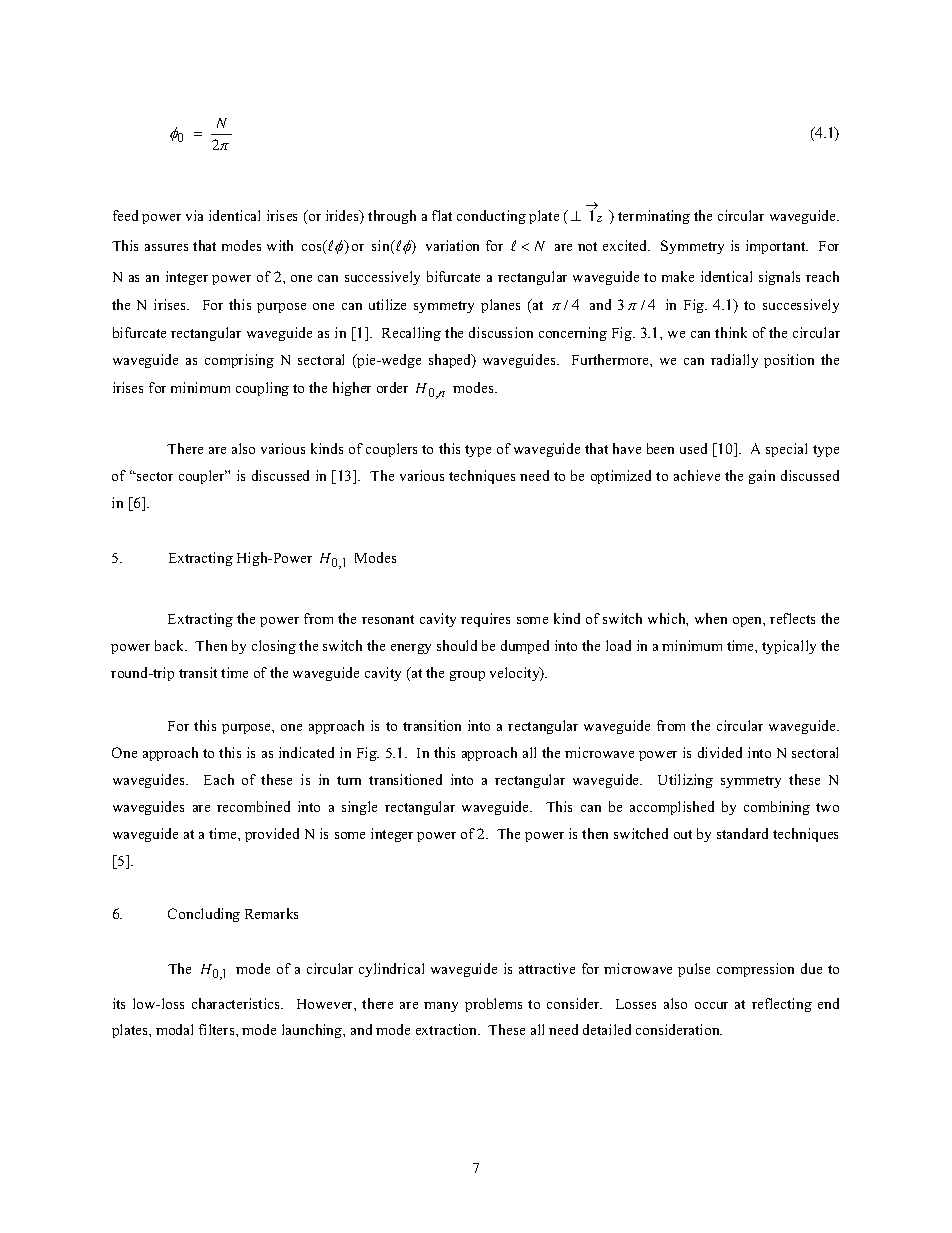  Describe the element at coordinates (720, 752) in the page. I see `divided` at that location.
